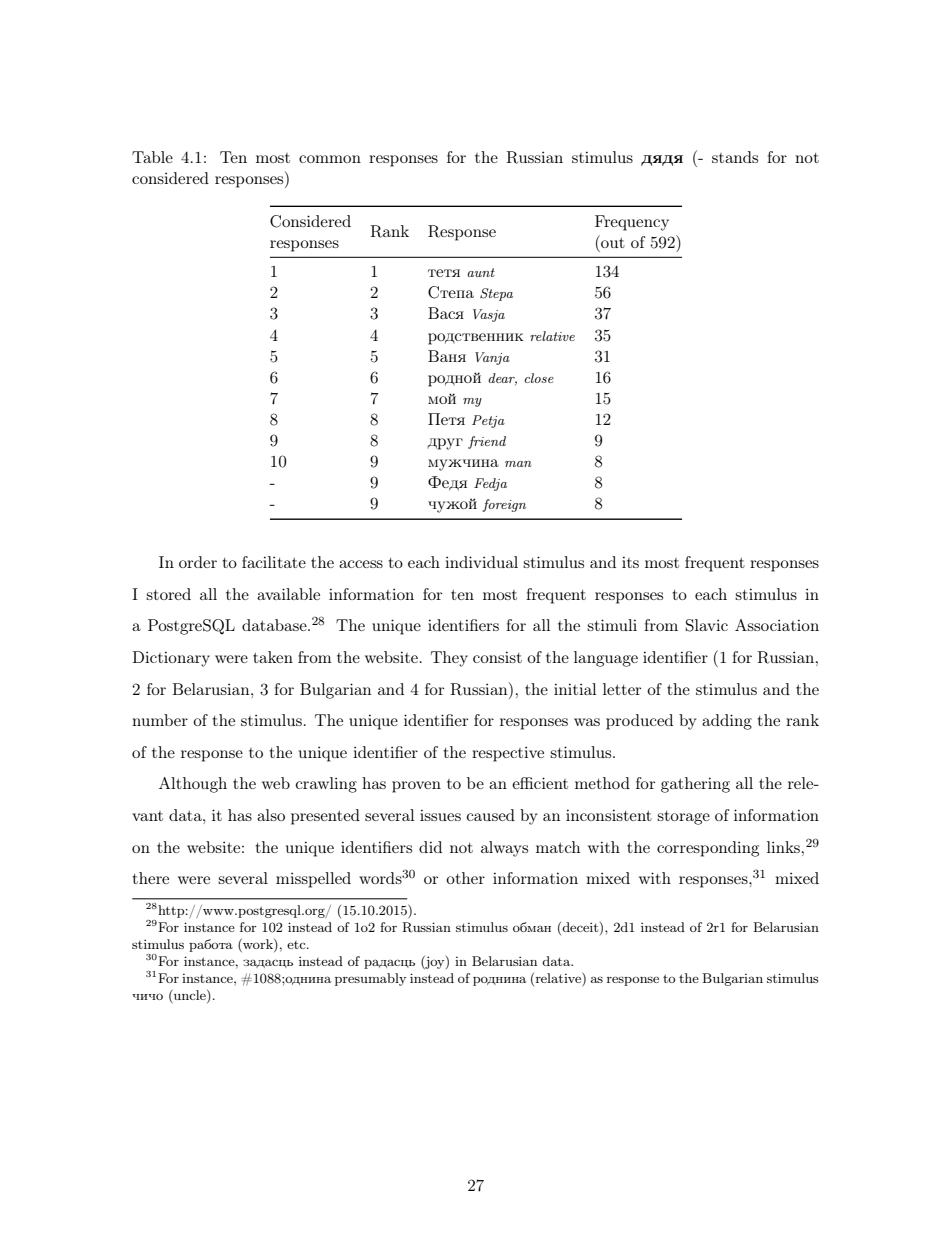 The width and height of the page is (952, 1233). Describe the element at coordinates (487, 442) in the page. I see `friend` at that location.
